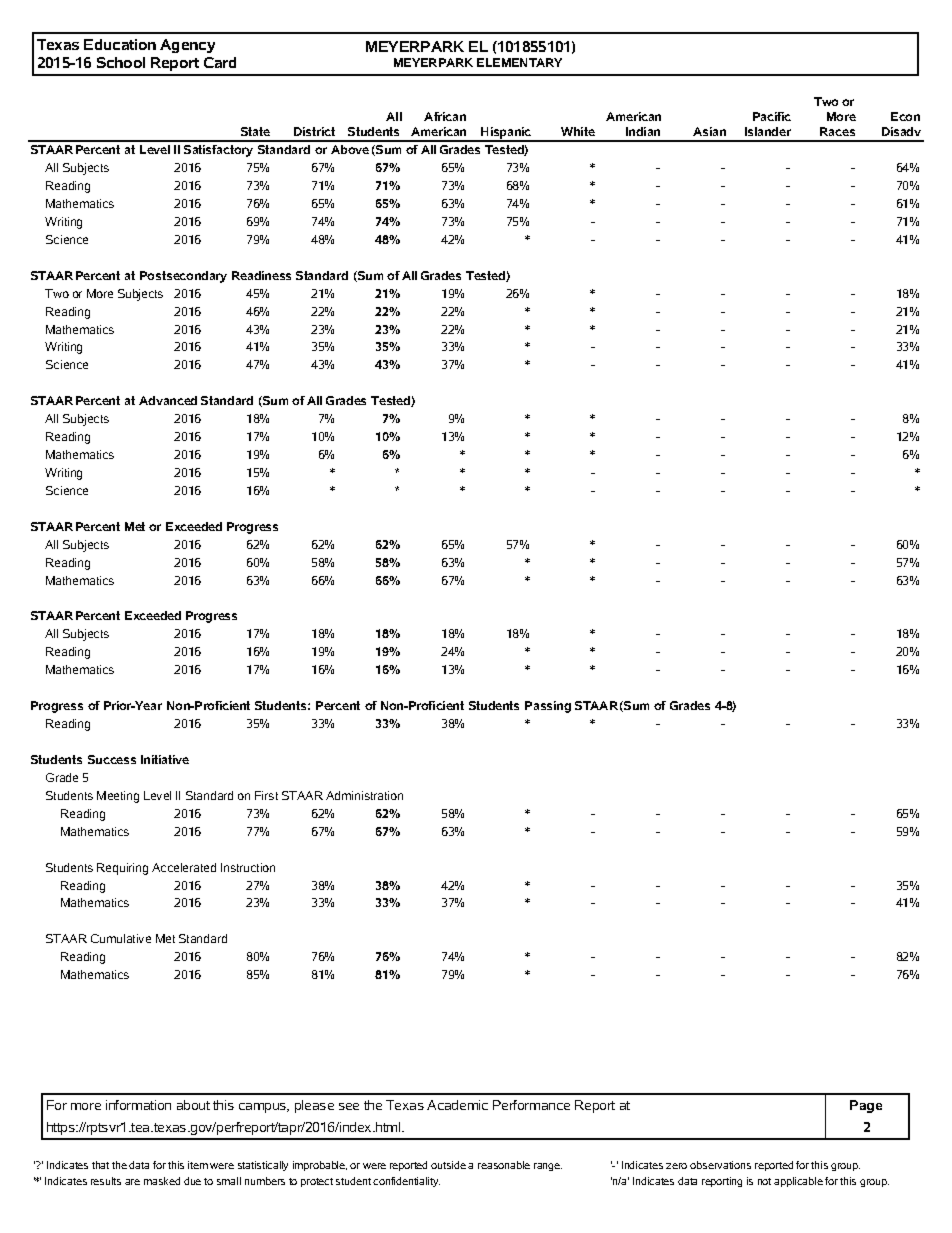 This page has width=952, height=1233. I want to click on item, so click(198, 1165).
